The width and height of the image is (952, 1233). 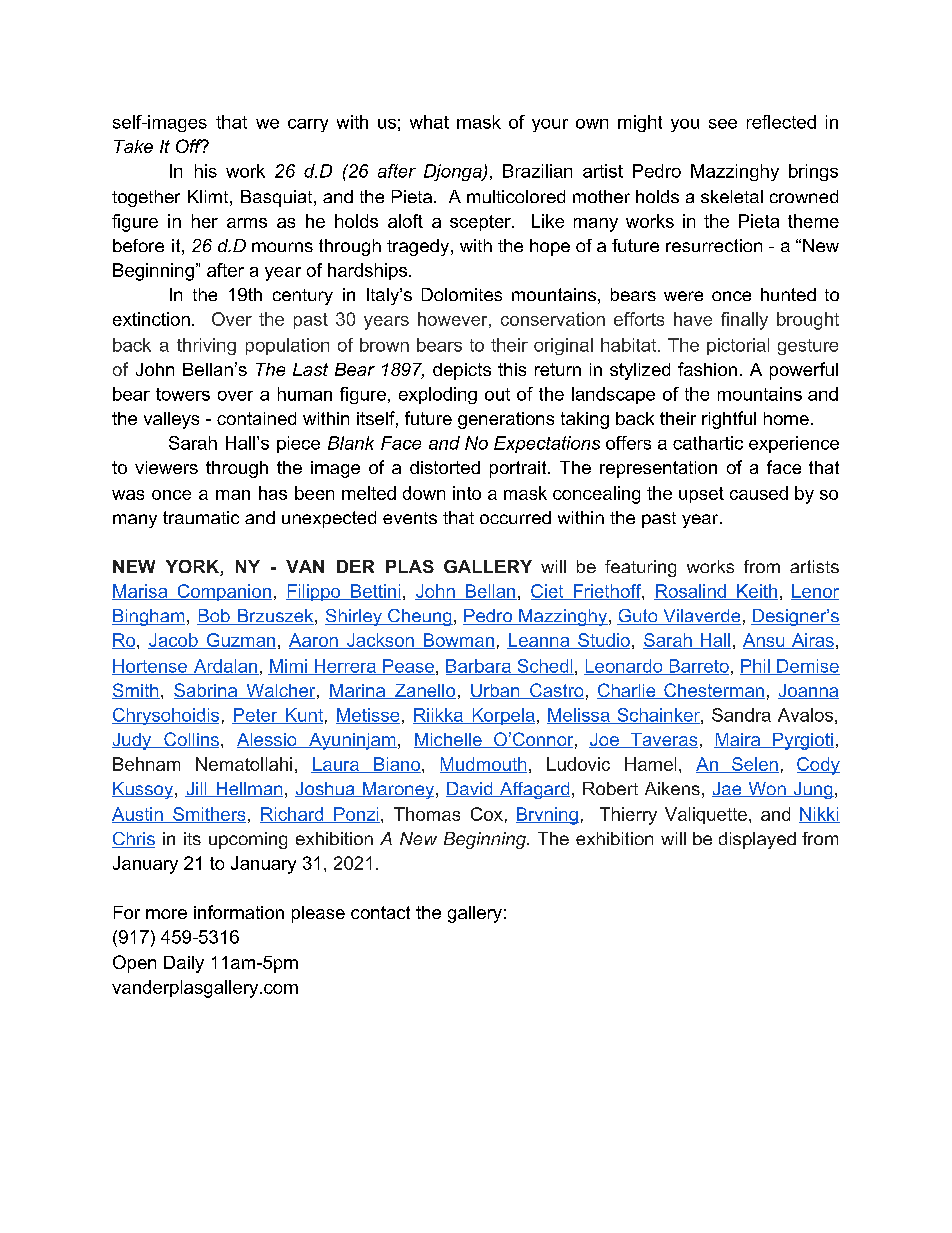 I want to click on Daily, so click(x=184, y=964).
